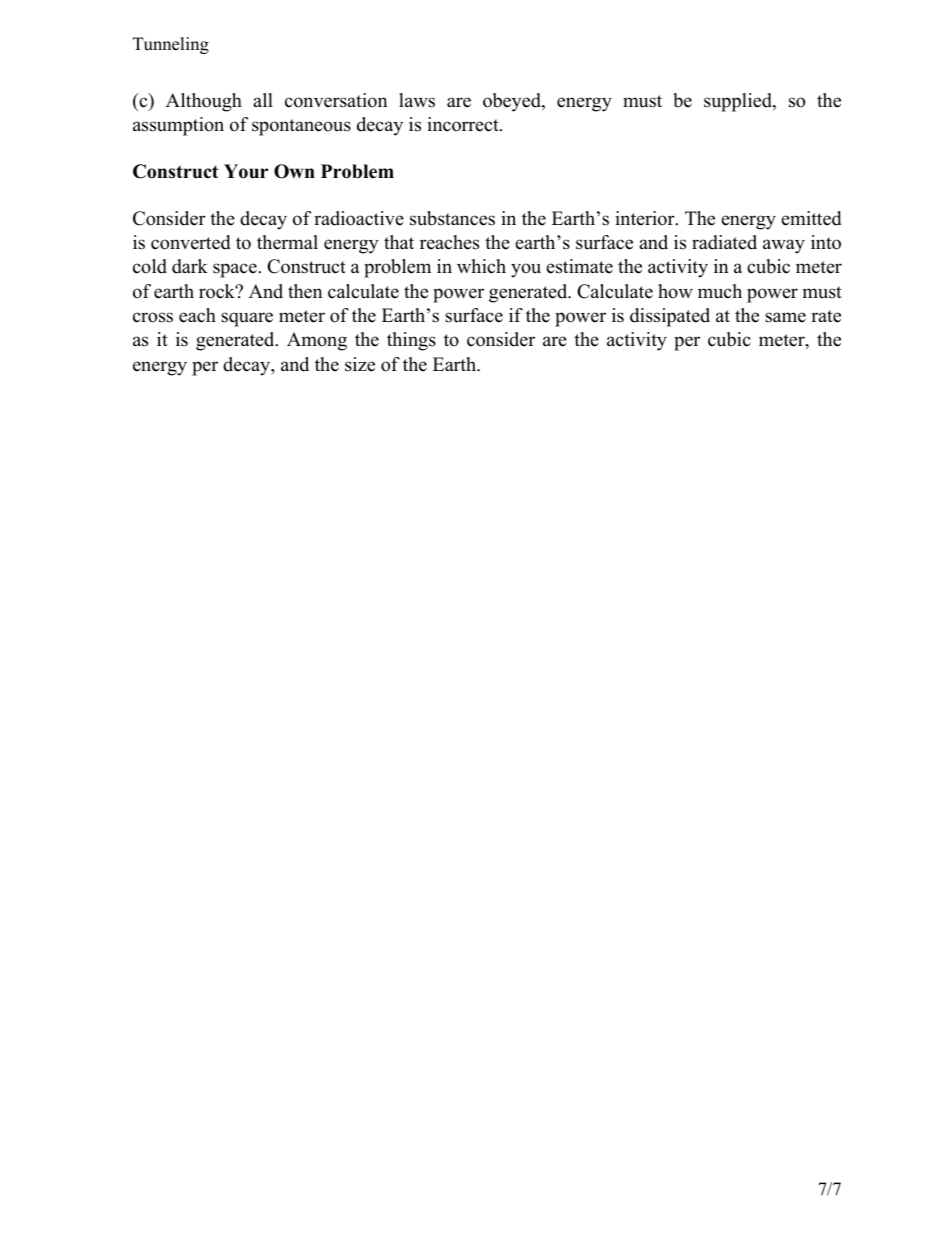 This screenshot has width=952, height=1233. I want to click on Tunneling, so click(171, 45).
